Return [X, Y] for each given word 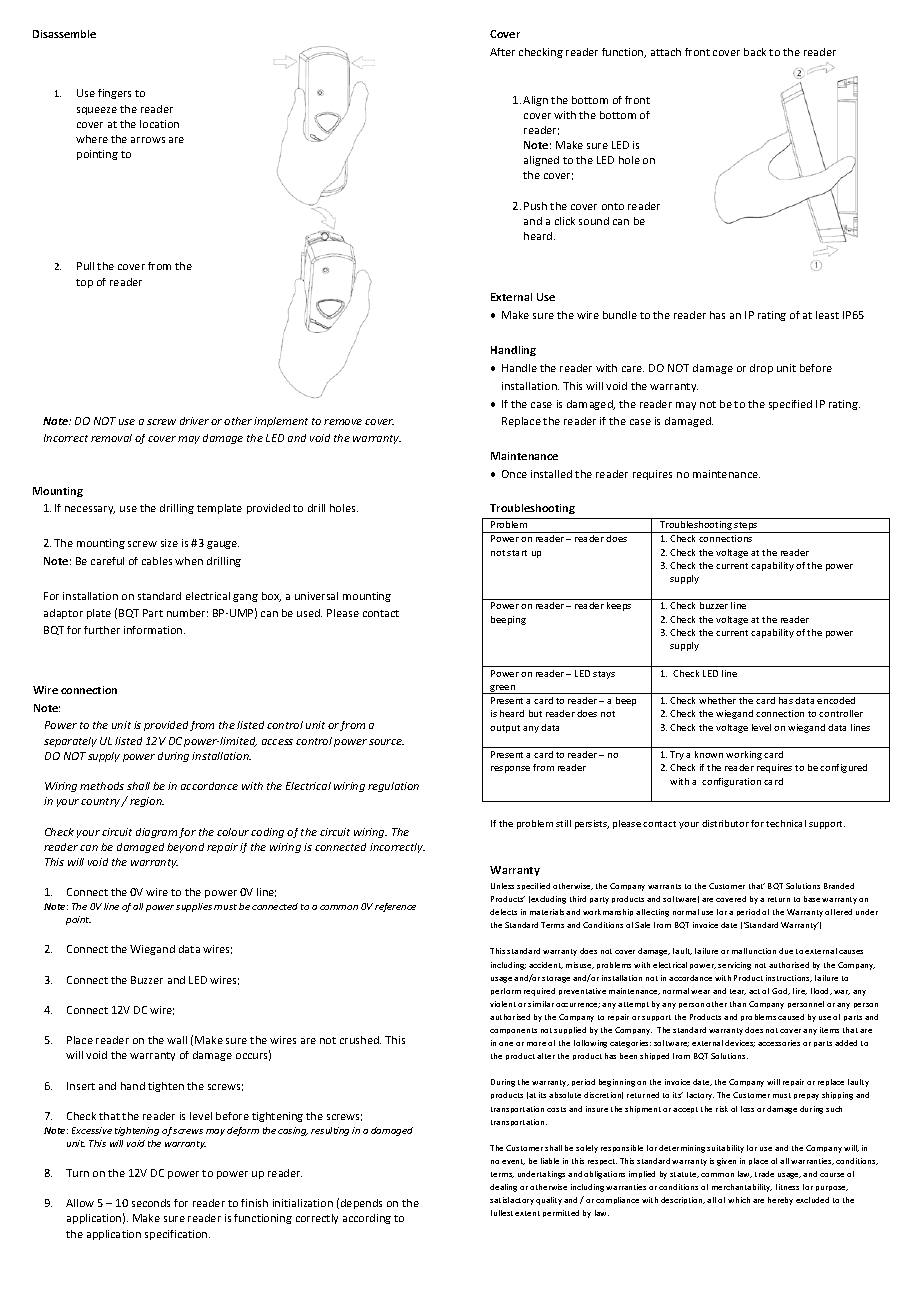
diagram [156, 833]
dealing [503, 1188]
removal [111, 438]
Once [514, 474]
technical [786, 823]
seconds [151, 1203]
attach [666, 52]
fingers [114, 94]
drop [761, 369]
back [755, 52]
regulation [393, 787]
